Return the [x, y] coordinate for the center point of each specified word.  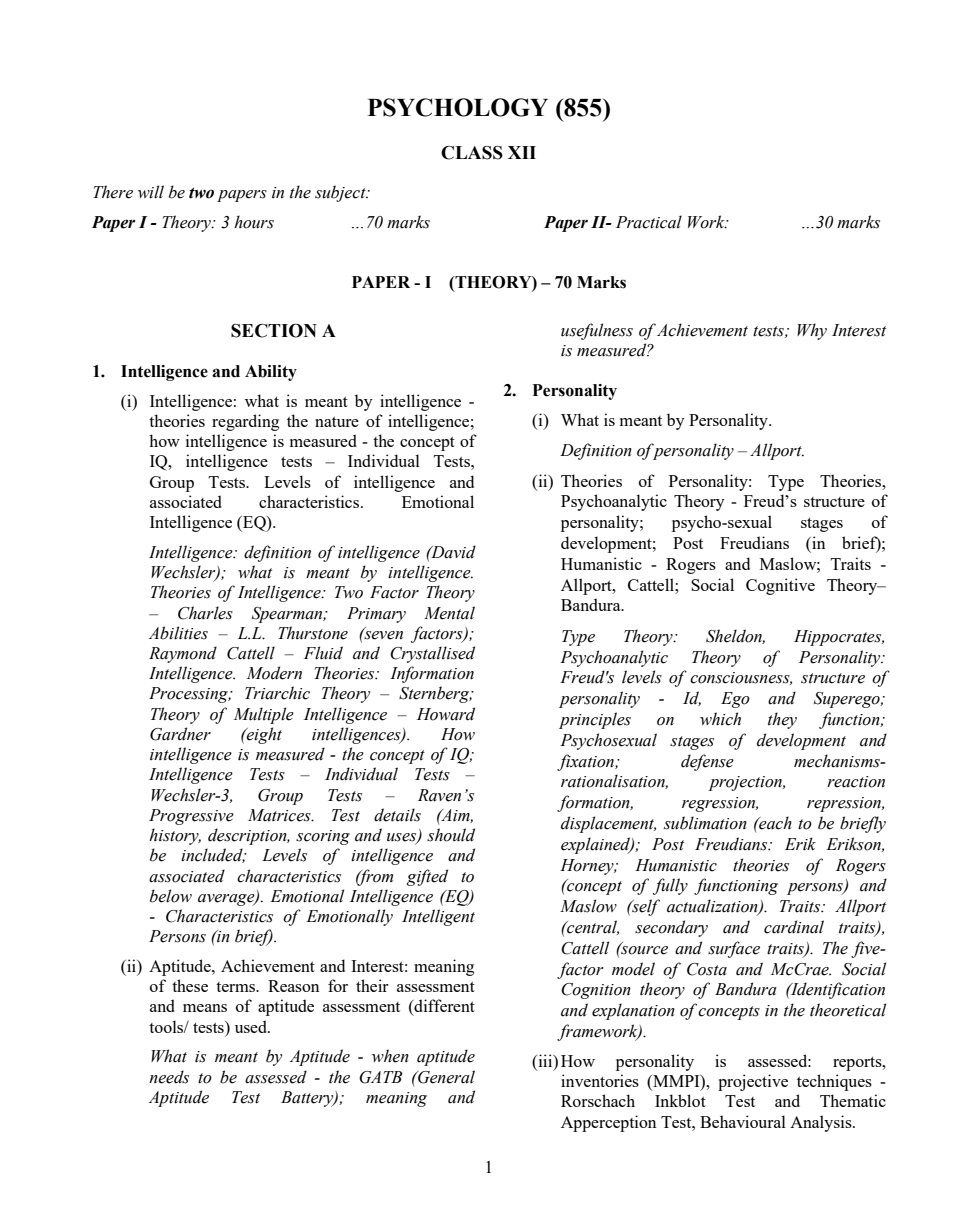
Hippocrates [839, 638]
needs [169, 1077]
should [451, 835]
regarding [245, 422]
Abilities [178, 633]
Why [812, 331]
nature [337, 422]
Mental [449, 613]
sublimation [705, 823]
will [151, 192]
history [175, 836]
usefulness [597, 331]
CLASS [472, 153]
